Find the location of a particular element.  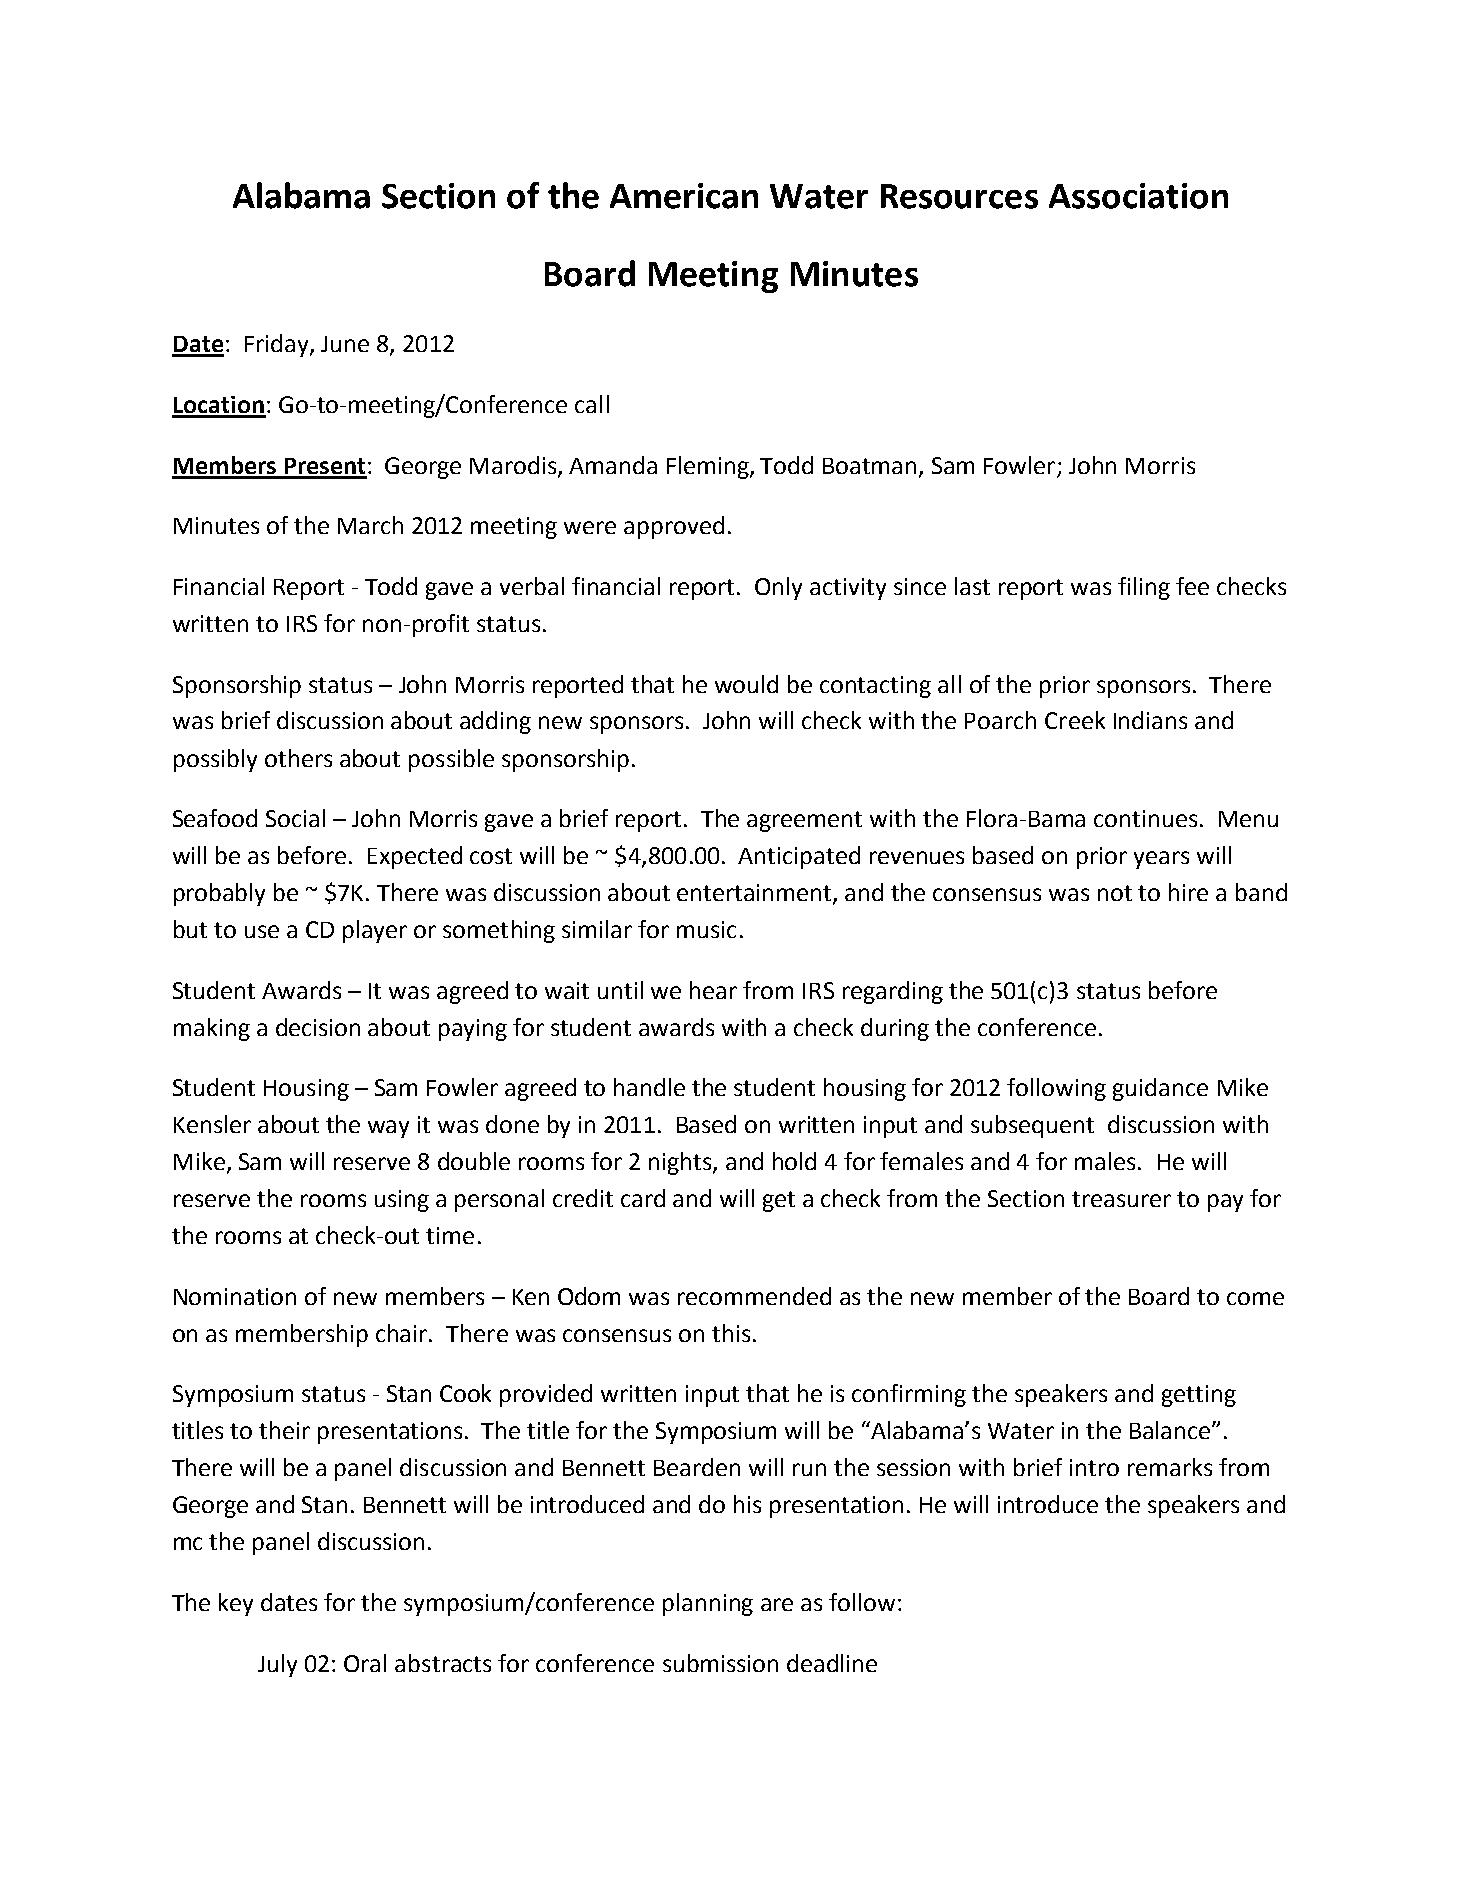

Indians is located at coordinates (1150, 720).
